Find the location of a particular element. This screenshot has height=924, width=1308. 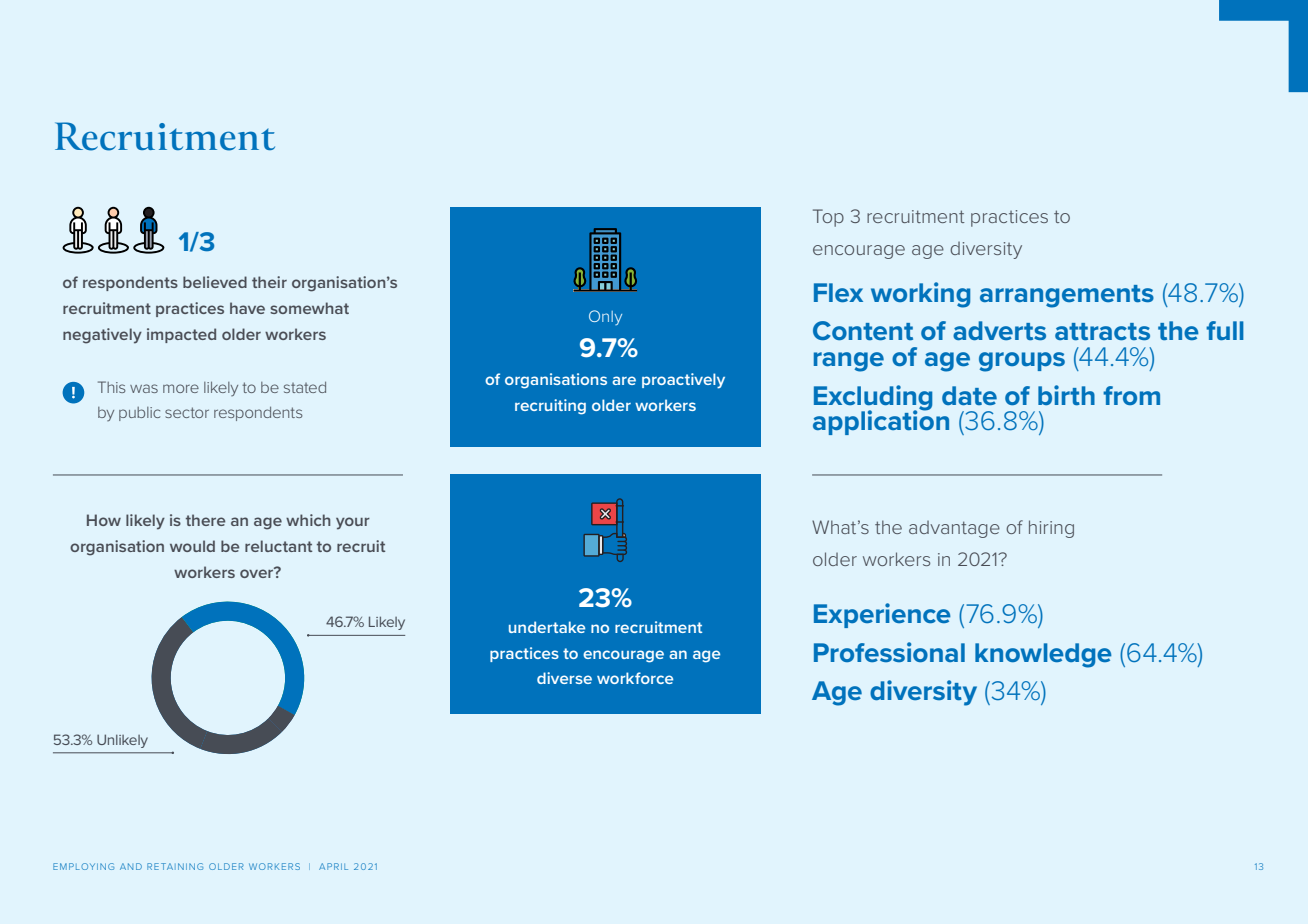

believed is located at coordinates (215, 282).
